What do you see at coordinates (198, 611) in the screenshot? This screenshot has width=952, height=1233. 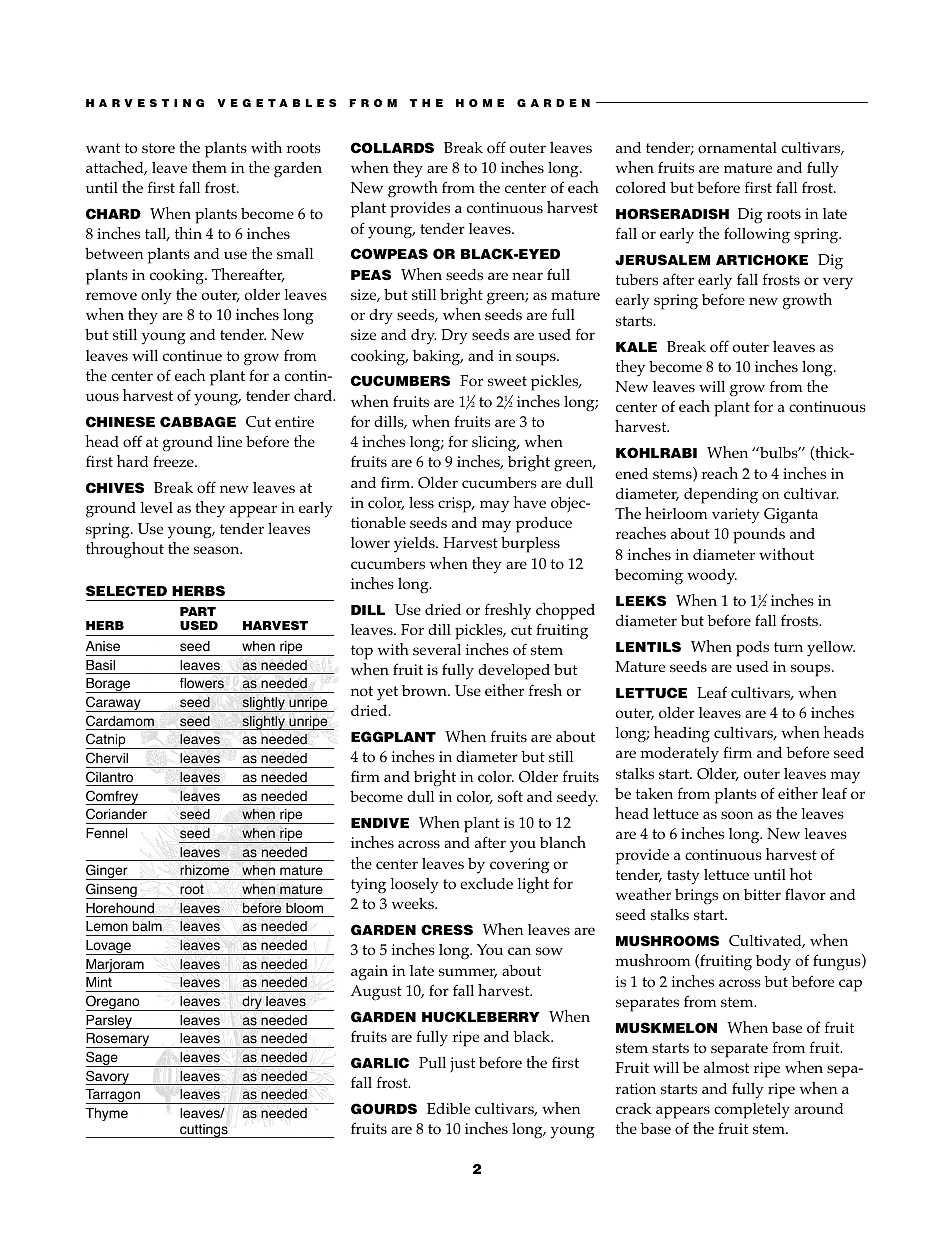 I see `PART` at bounding box center [198, 611].
